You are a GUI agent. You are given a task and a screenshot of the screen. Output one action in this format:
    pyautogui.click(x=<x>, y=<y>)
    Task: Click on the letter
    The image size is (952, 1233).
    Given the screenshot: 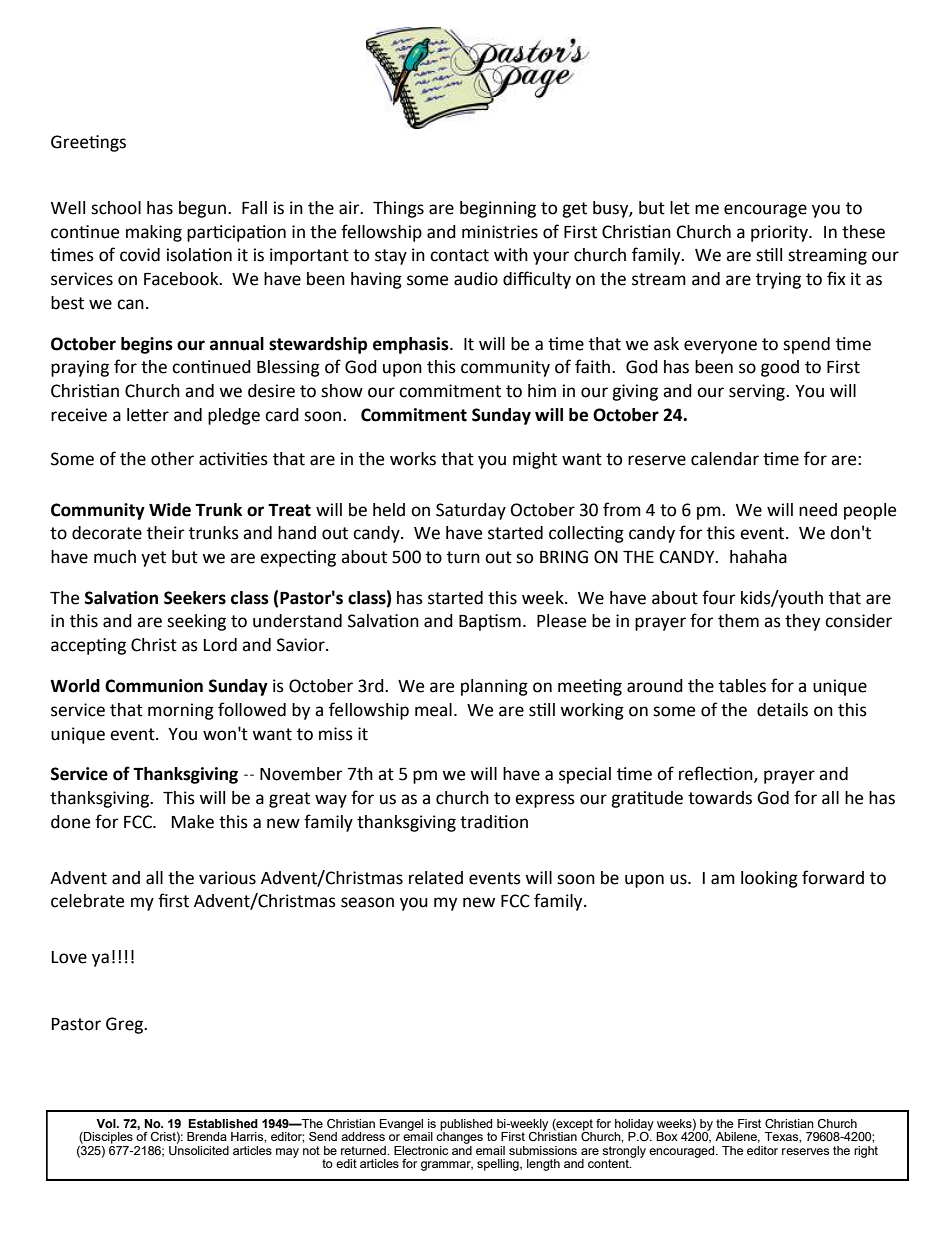 What is the action you would take?
    pyautogui.click(x=148, y=415)
